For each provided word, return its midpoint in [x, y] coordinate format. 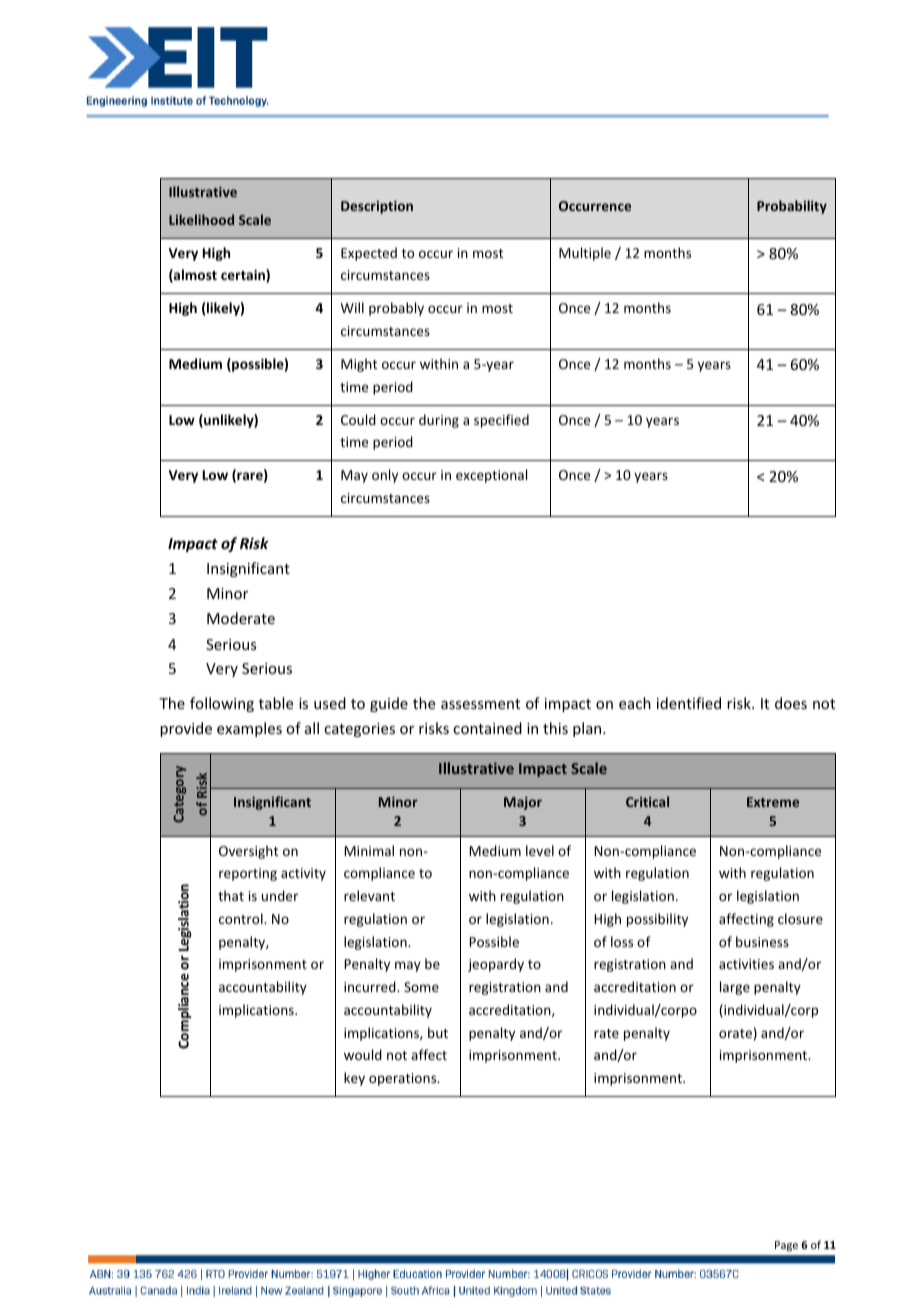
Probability [792, 207]
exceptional [491, 476]
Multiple [585, 254]
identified [689, 703]
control [242, 918]
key [354, 1079]
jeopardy [496, 965]
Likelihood [201, 219]
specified [501, 421]
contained [487, 728]
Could [358, 419]
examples [249, 729]
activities [746, 964]
